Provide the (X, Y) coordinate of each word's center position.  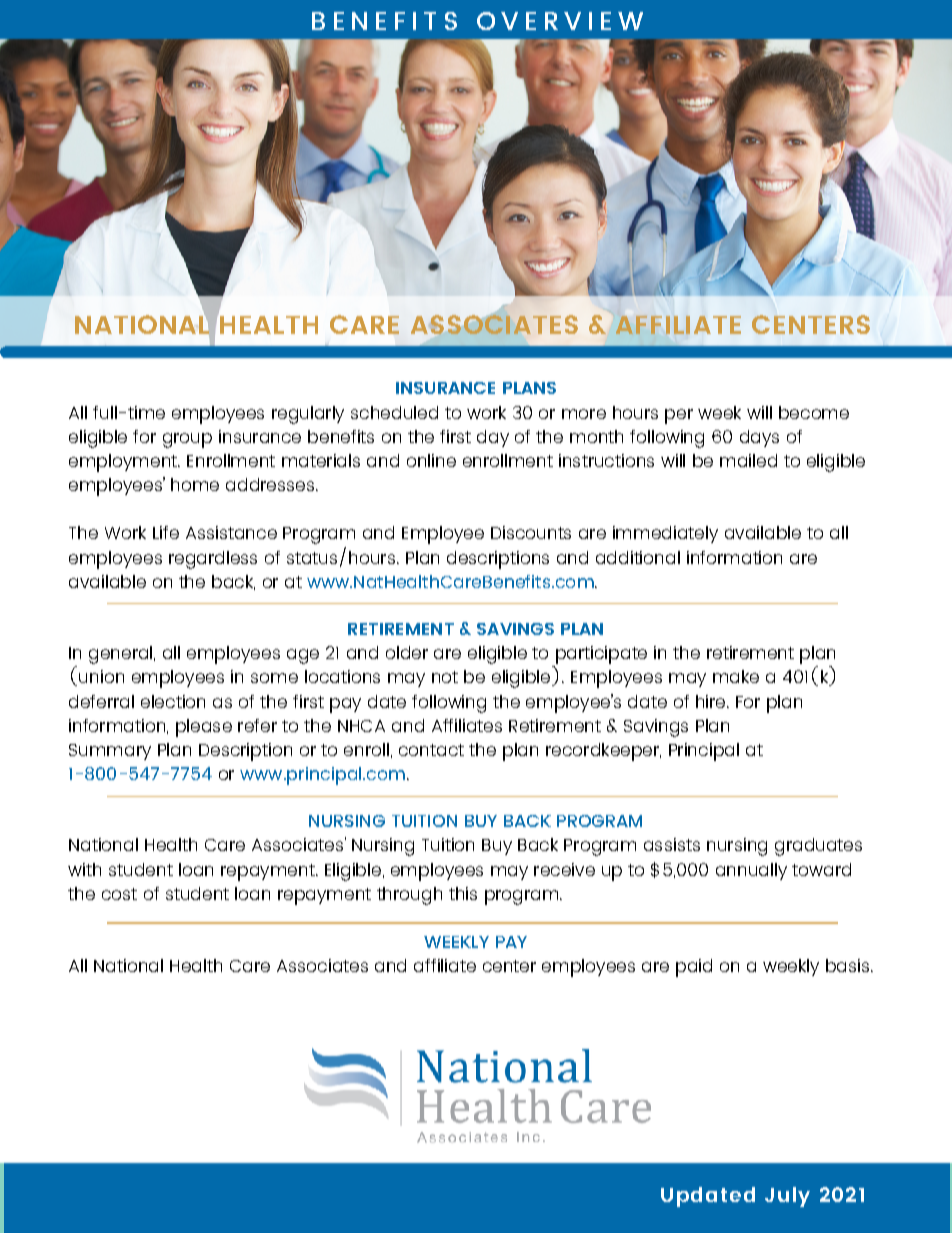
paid (694, 968)
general (120, 655)
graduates (818, 847)
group (187, 440)
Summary (110, 752)
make (736, 676)
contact (431, 750)
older (407, 652)
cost (119, 894)
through (409, 896)
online (431, 460)
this (463, 893)
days (759, 438)
